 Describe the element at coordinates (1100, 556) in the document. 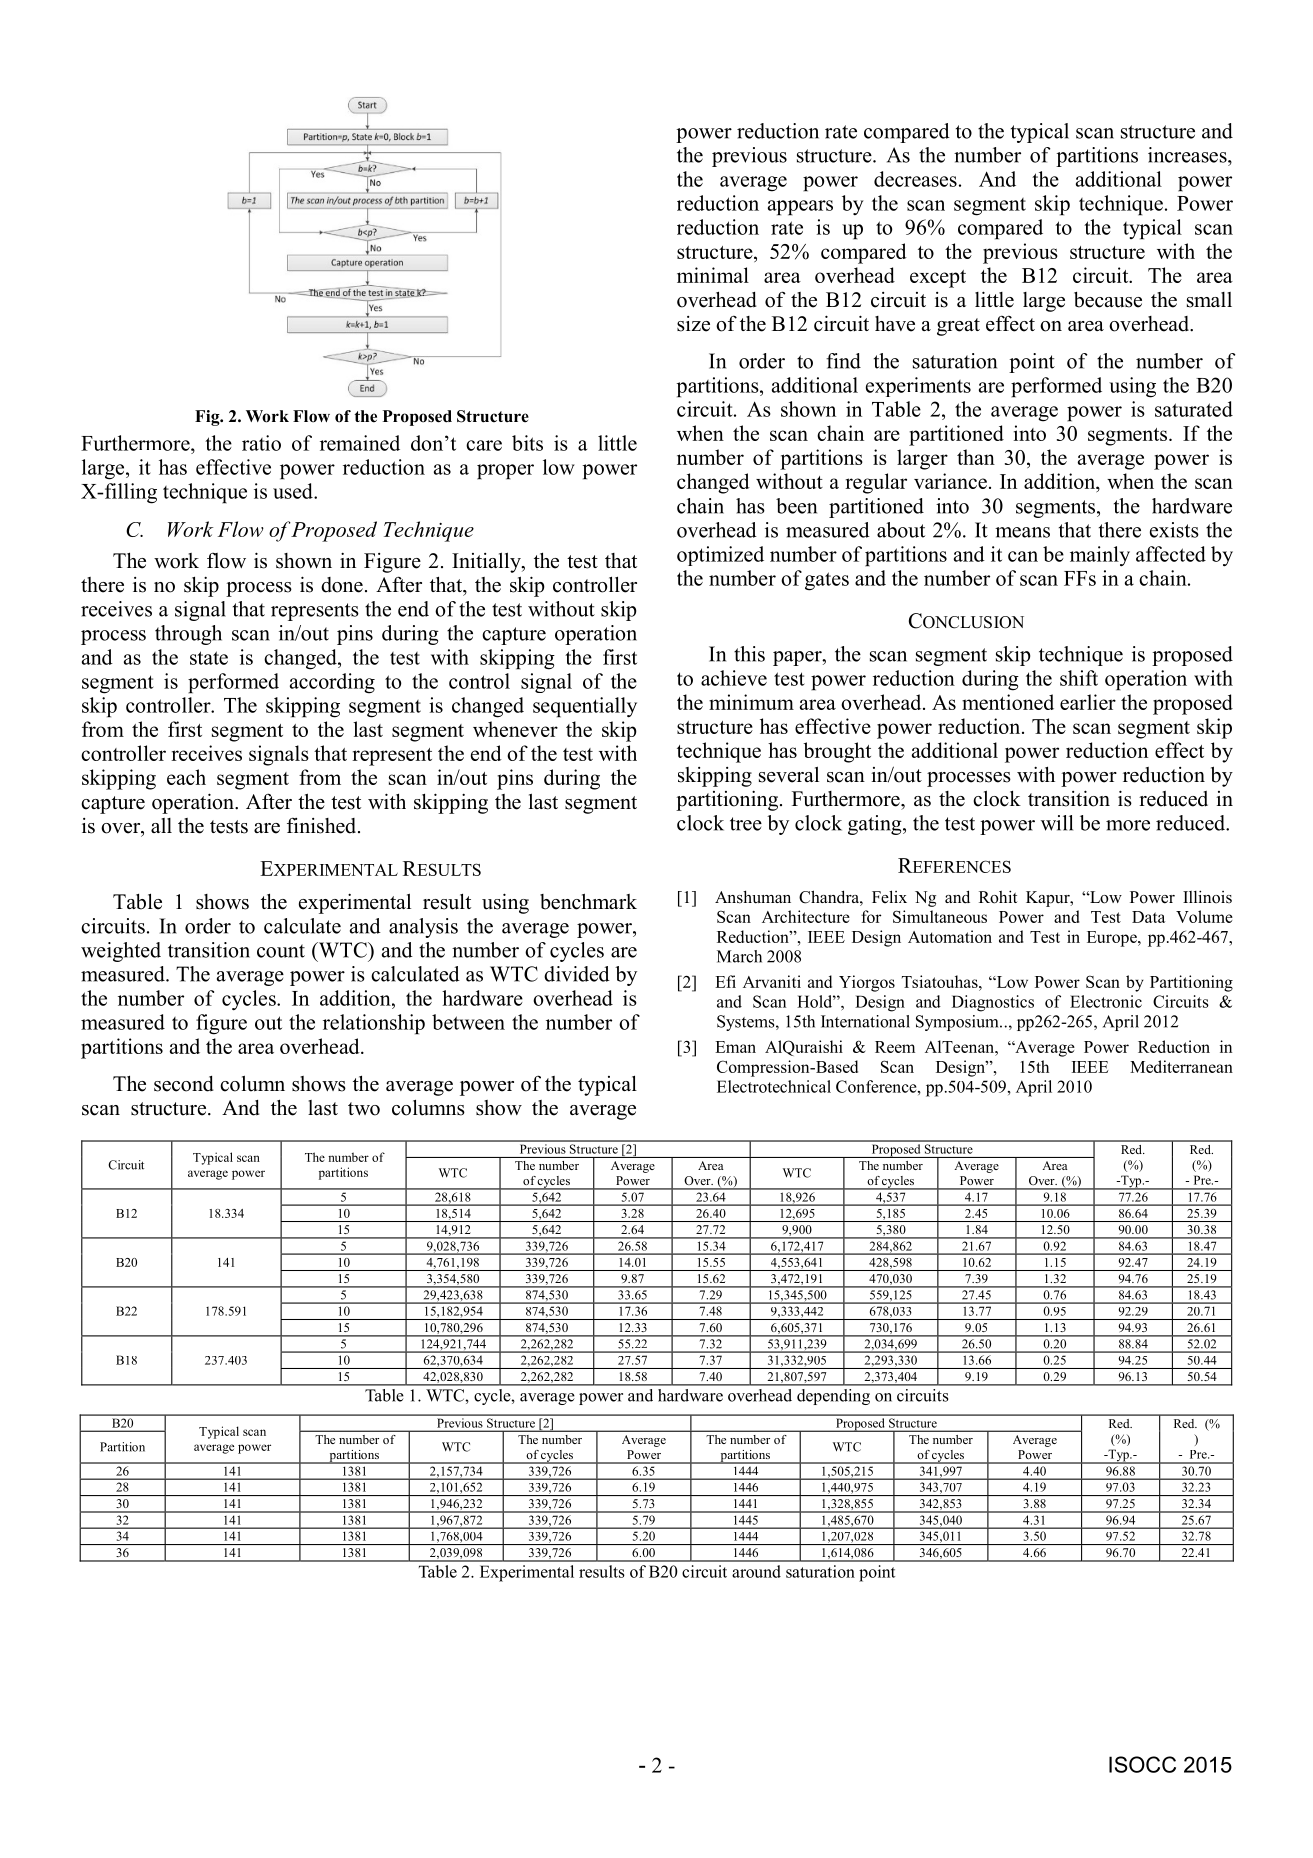

I see `mainly` at that location.
